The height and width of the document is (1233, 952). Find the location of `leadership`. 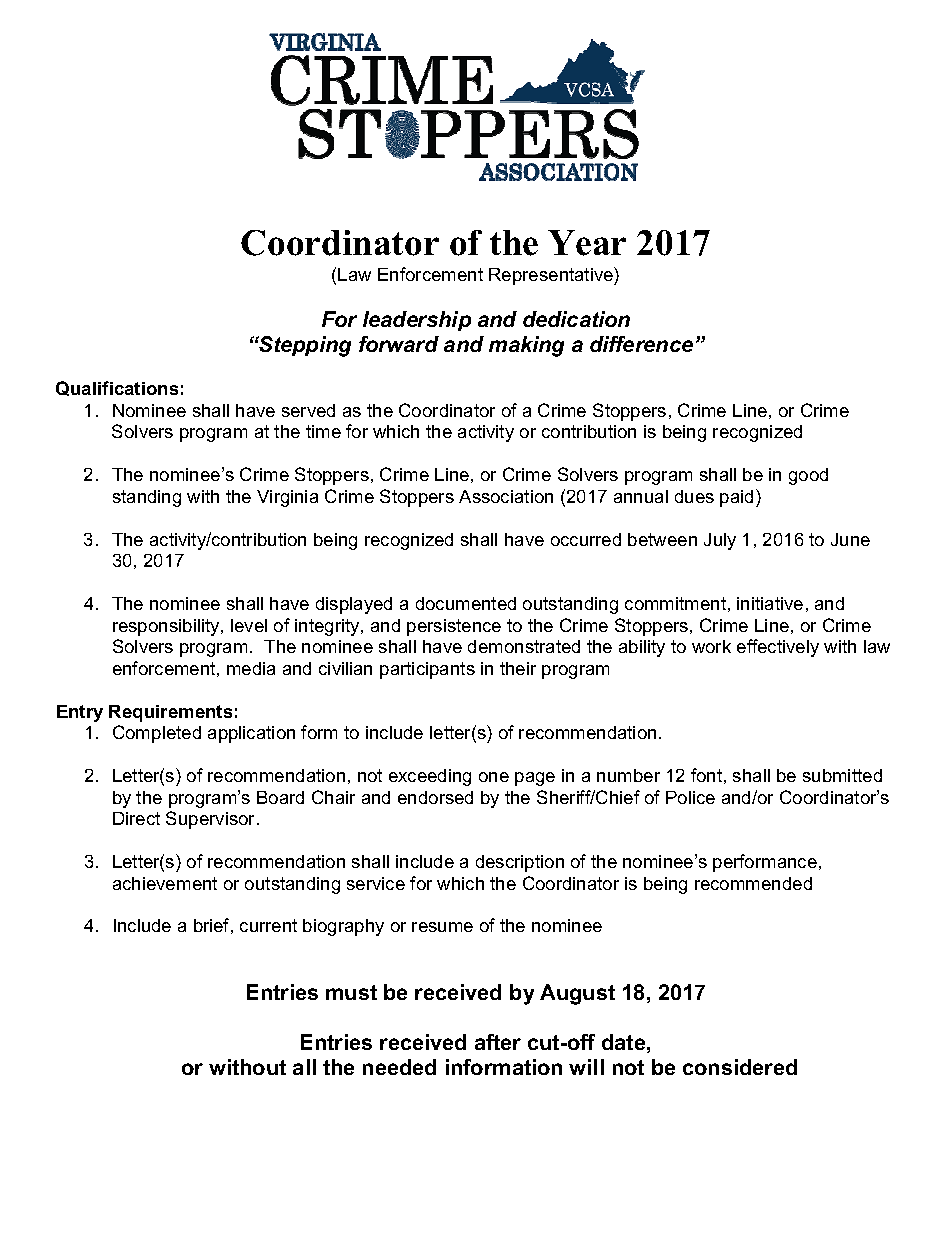

leadership is located at coordinates (417, 321).
